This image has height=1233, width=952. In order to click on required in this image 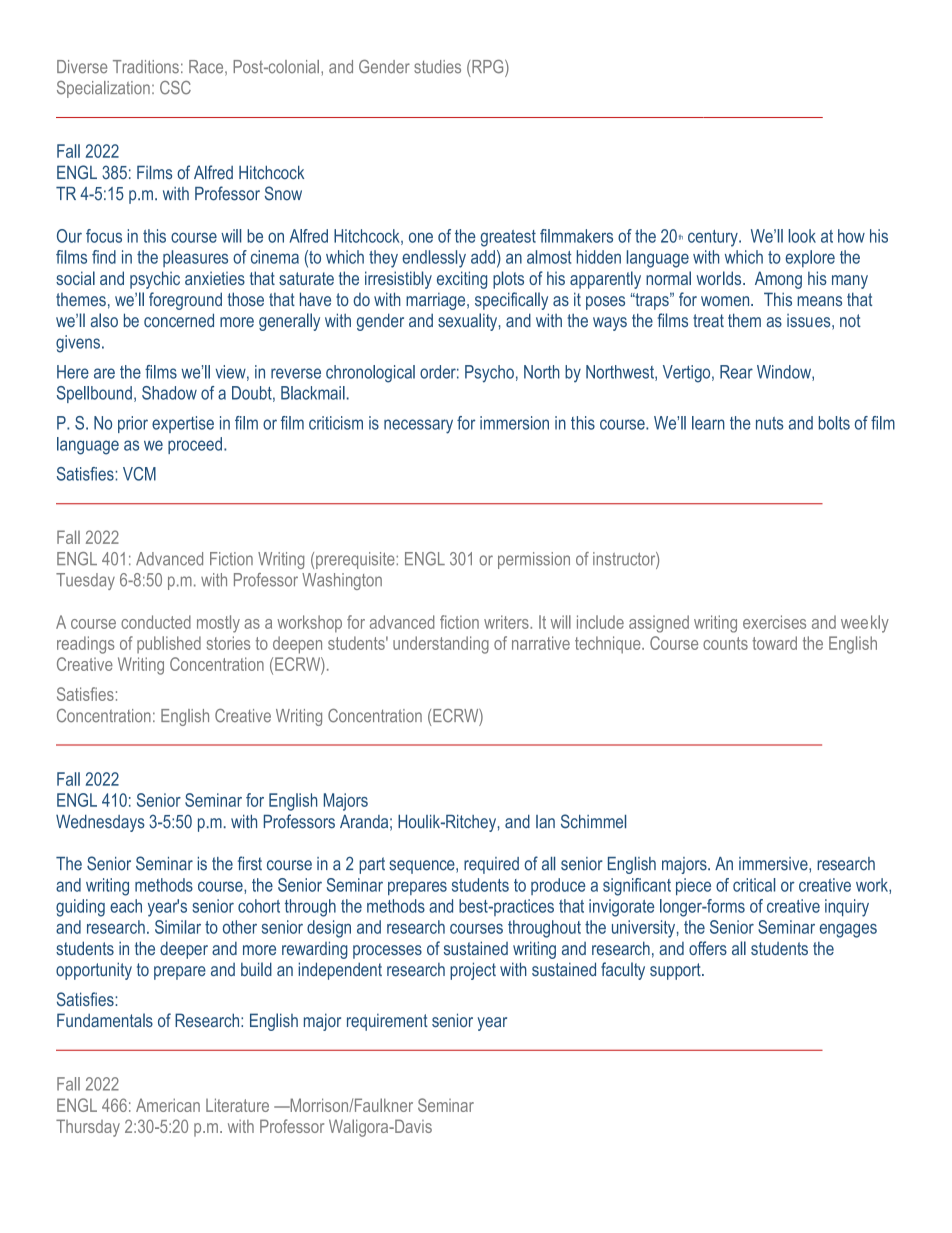, I will do `click(491, 865)`.
